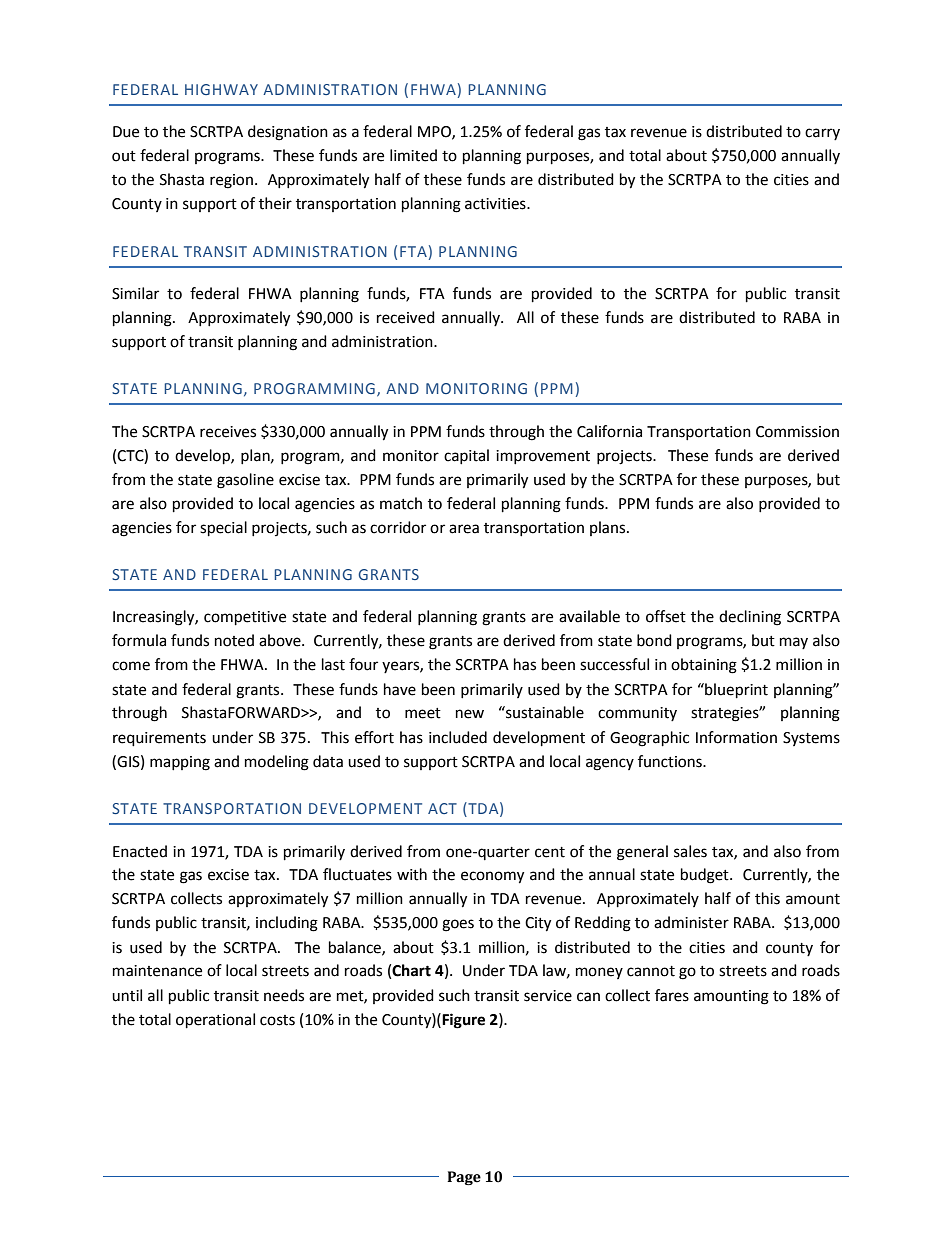 This image has width=952, height=1233. I want to click on HIGHWAY, so click(221, 89).
